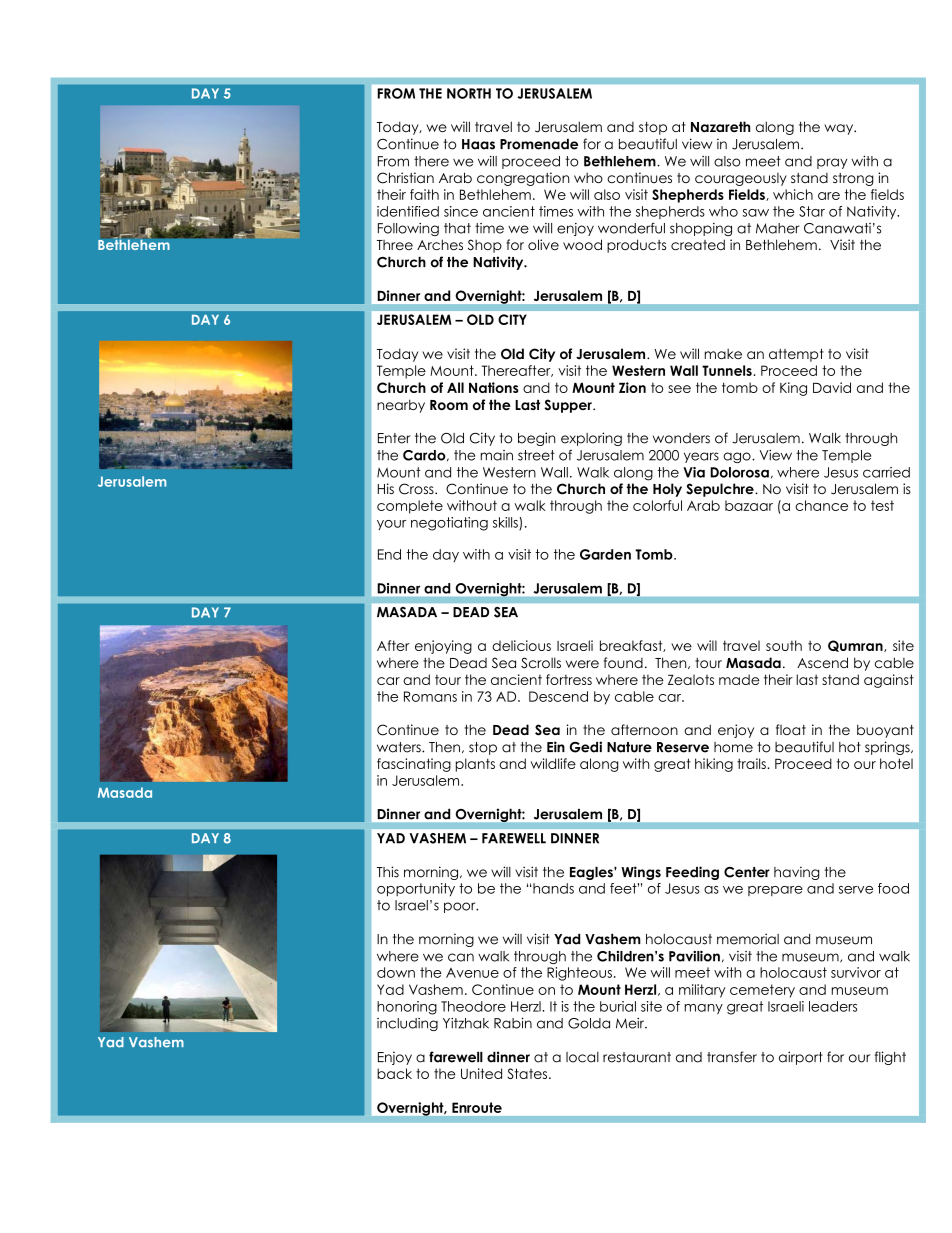 The width and height of the image is (952, 1233). I want to click on airport, so click(801, 1058).
